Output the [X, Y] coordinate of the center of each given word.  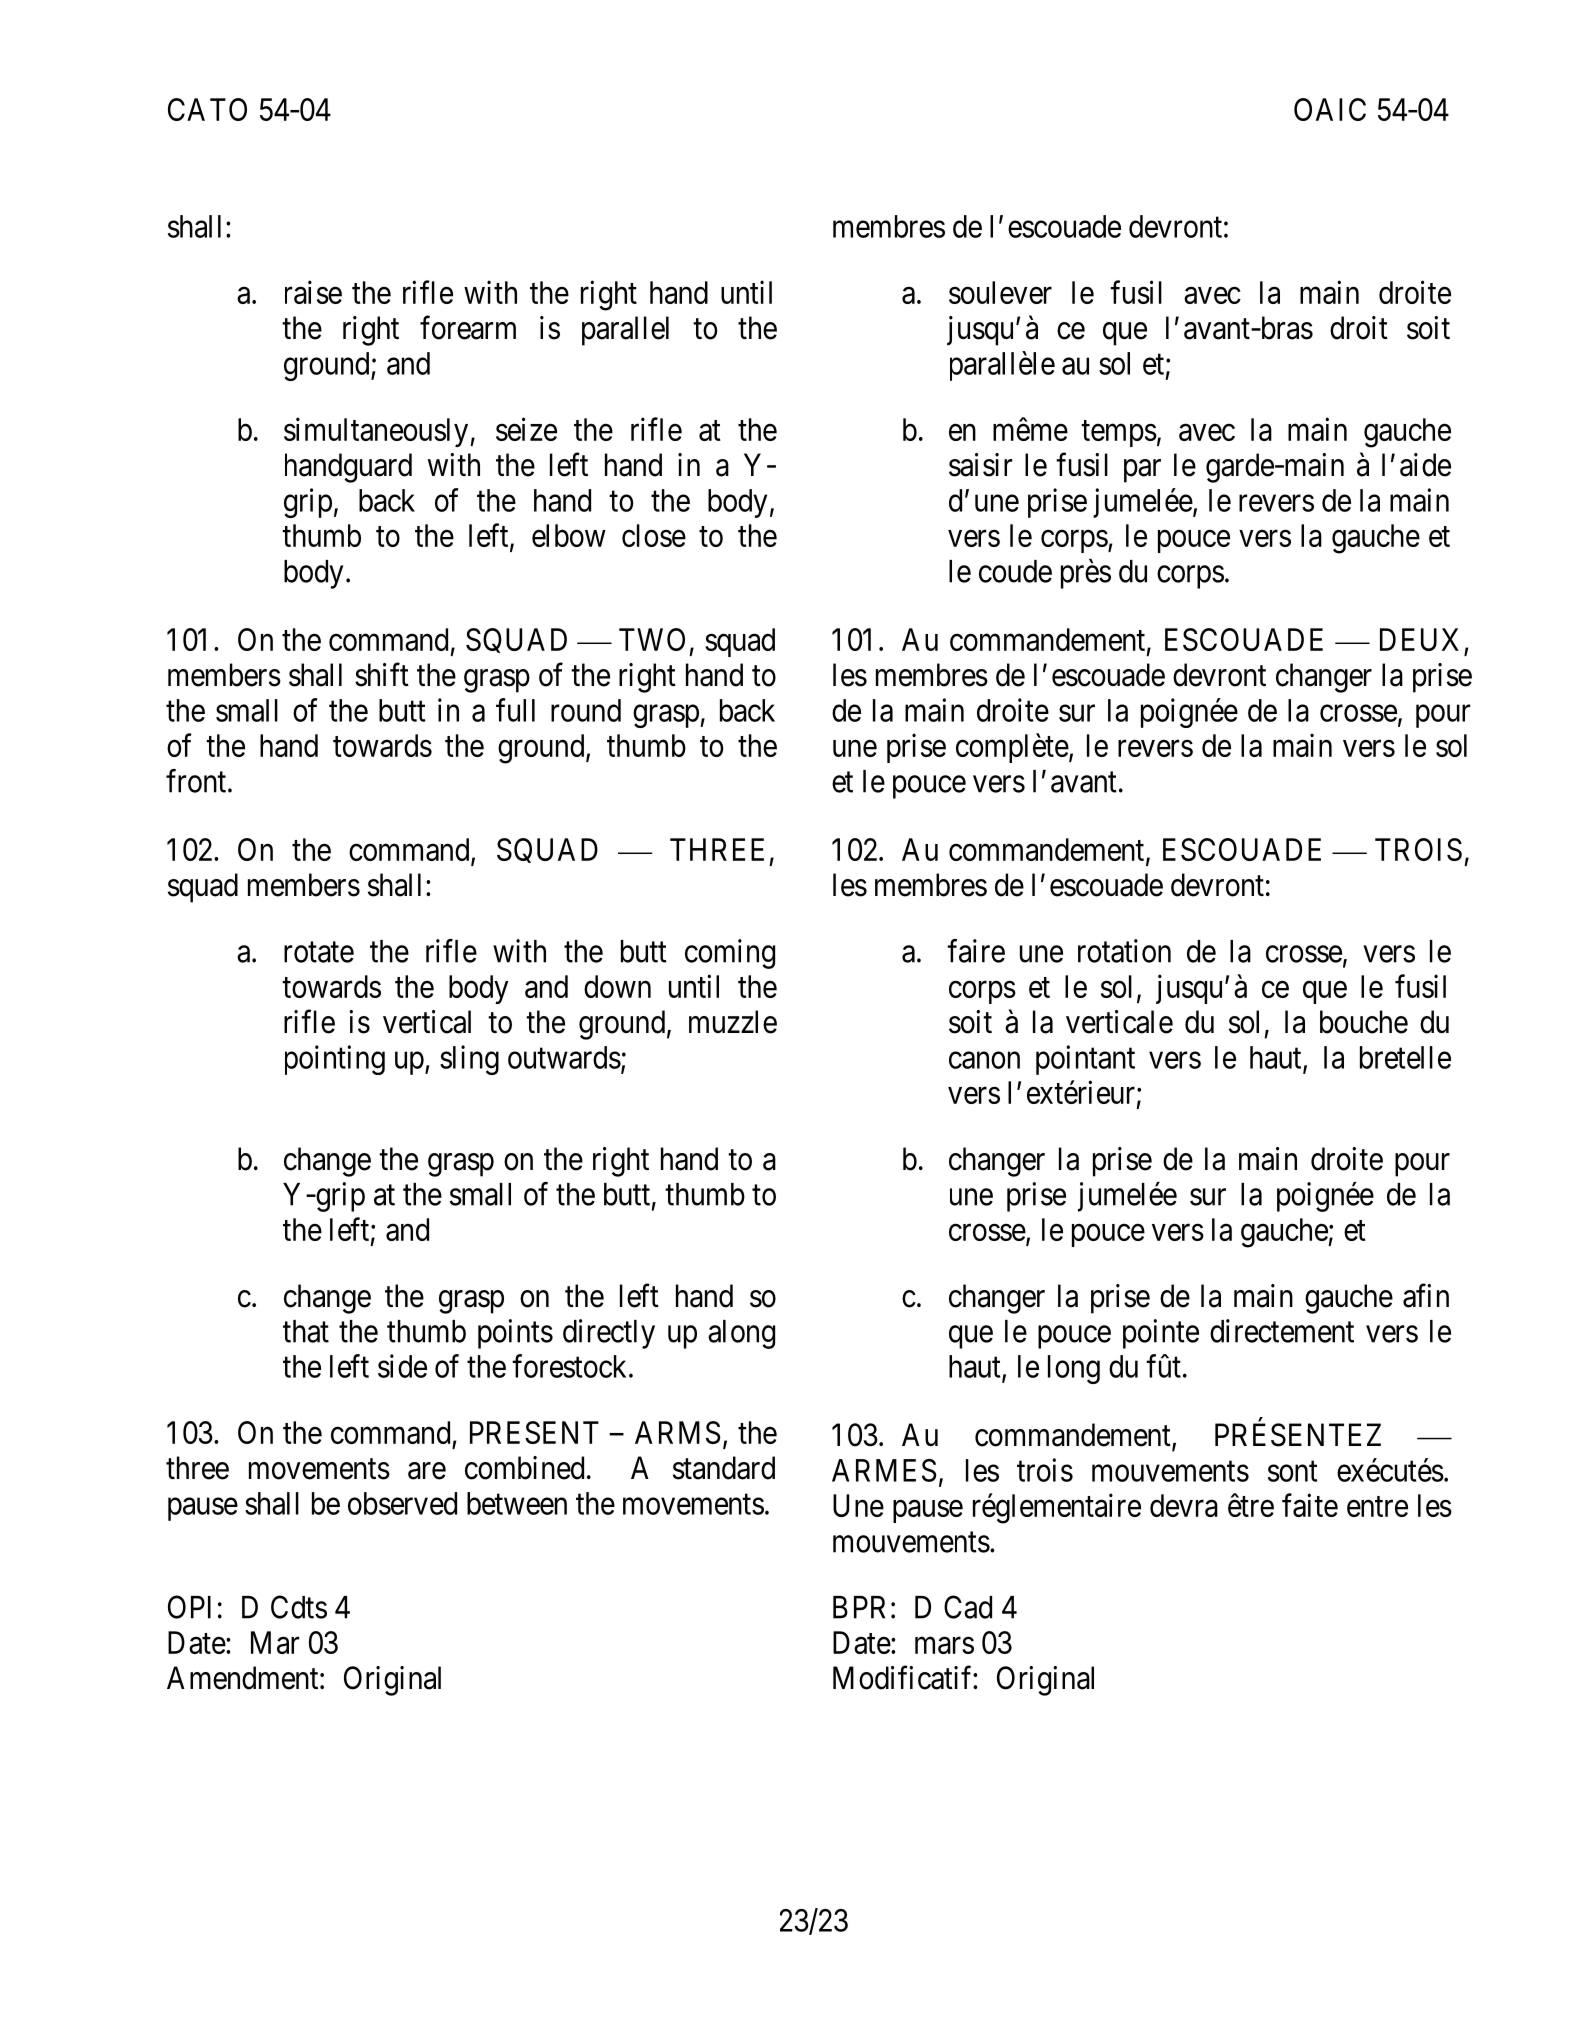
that [306, 1331]
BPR [859, 1607]
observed [402, 1503]
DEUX [1419, 639]
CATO [207, 109]
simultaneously [377, 432]
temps [1119, 433]
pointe [1161, 1334]
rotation [1124, 951]
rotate [319, 952]
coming [730, 954]
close [654, 535]
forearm [468, 328]
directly [609, 1334]
